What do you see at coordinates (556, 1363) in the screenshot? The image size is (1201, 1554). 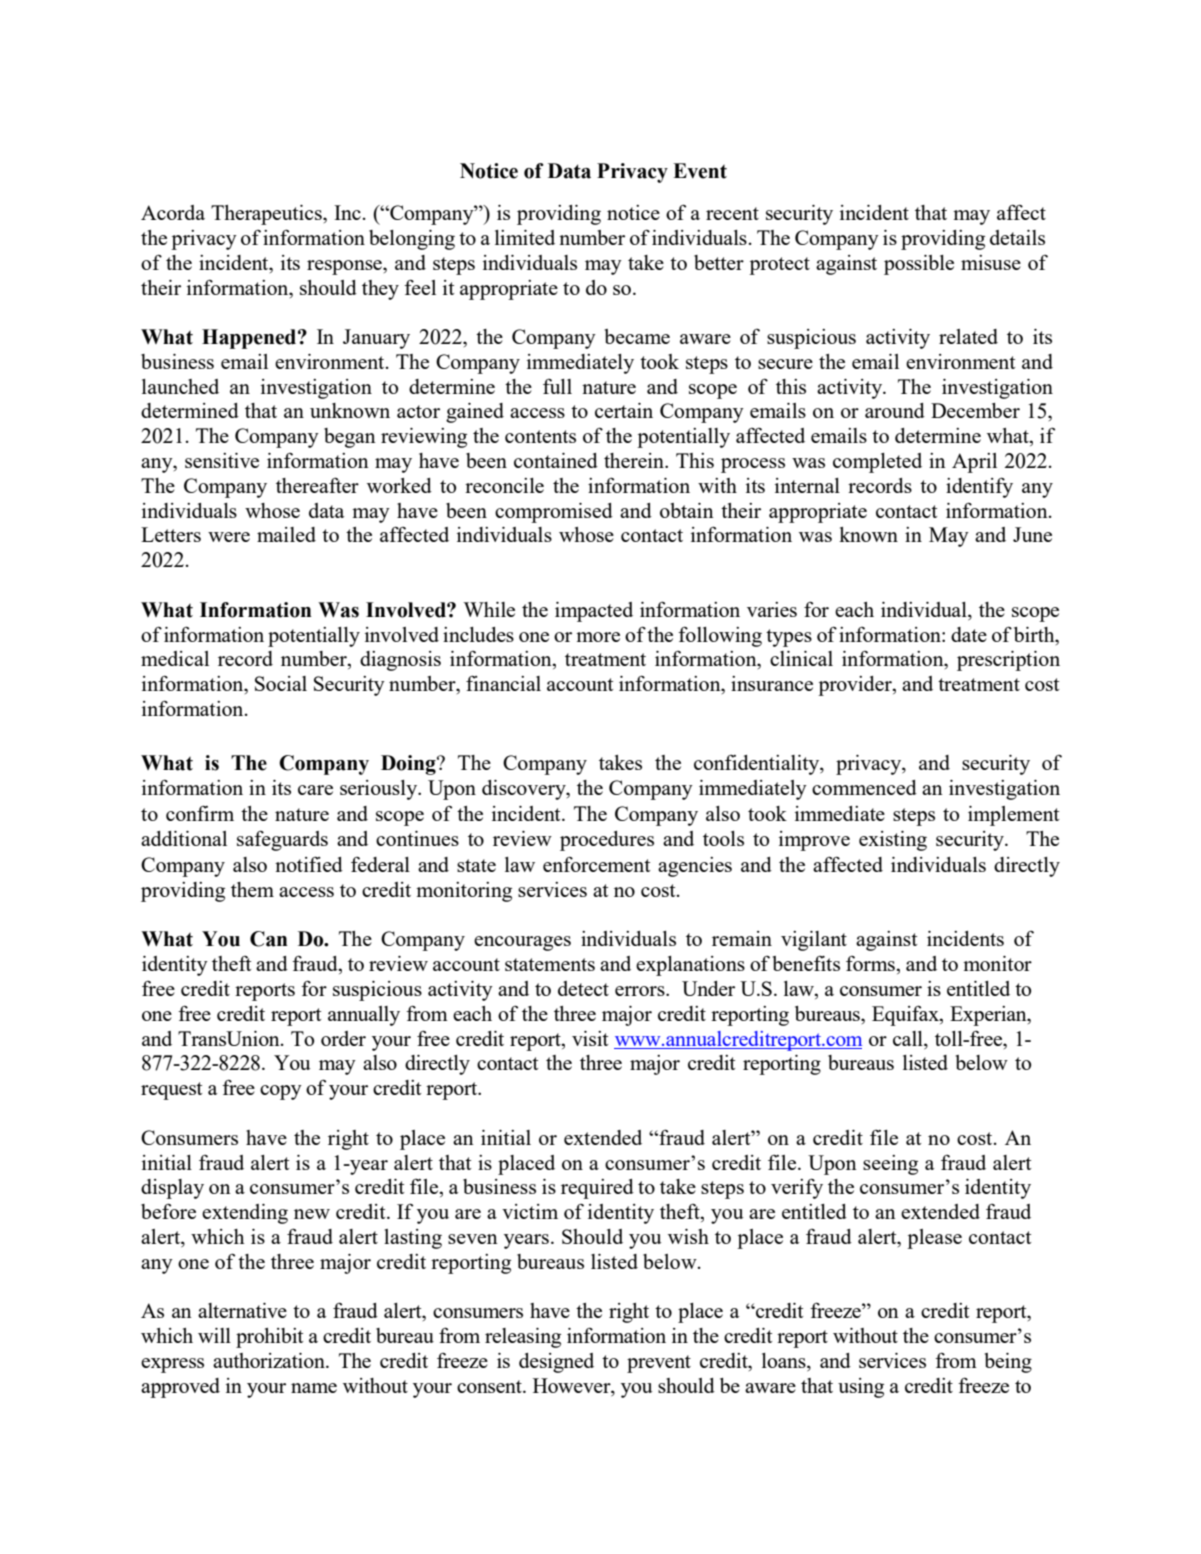 I see `designed` at bounding box center [556, 1363].
